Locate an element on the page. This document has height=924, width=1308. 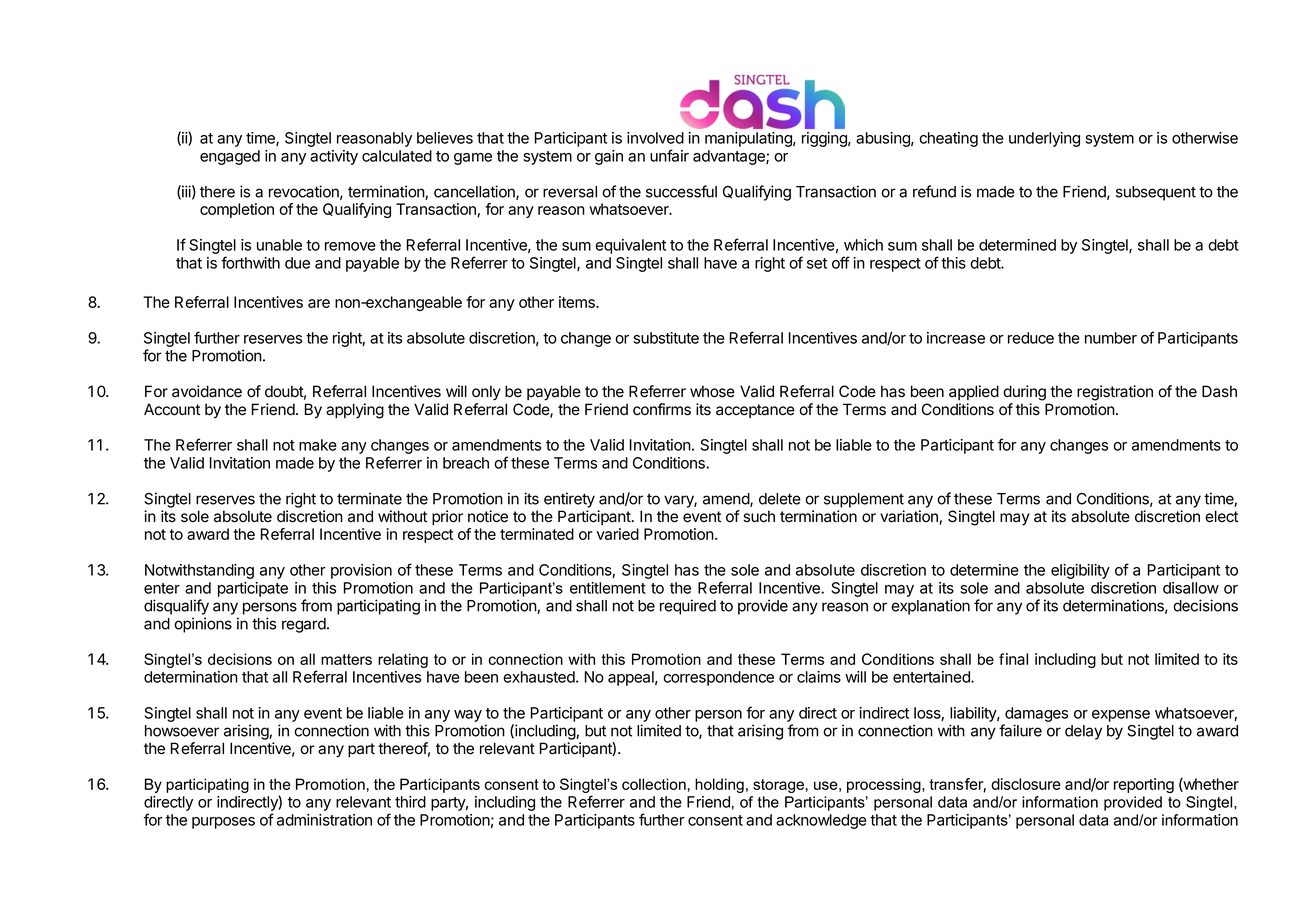
make is located at coordinates (318, 445).
